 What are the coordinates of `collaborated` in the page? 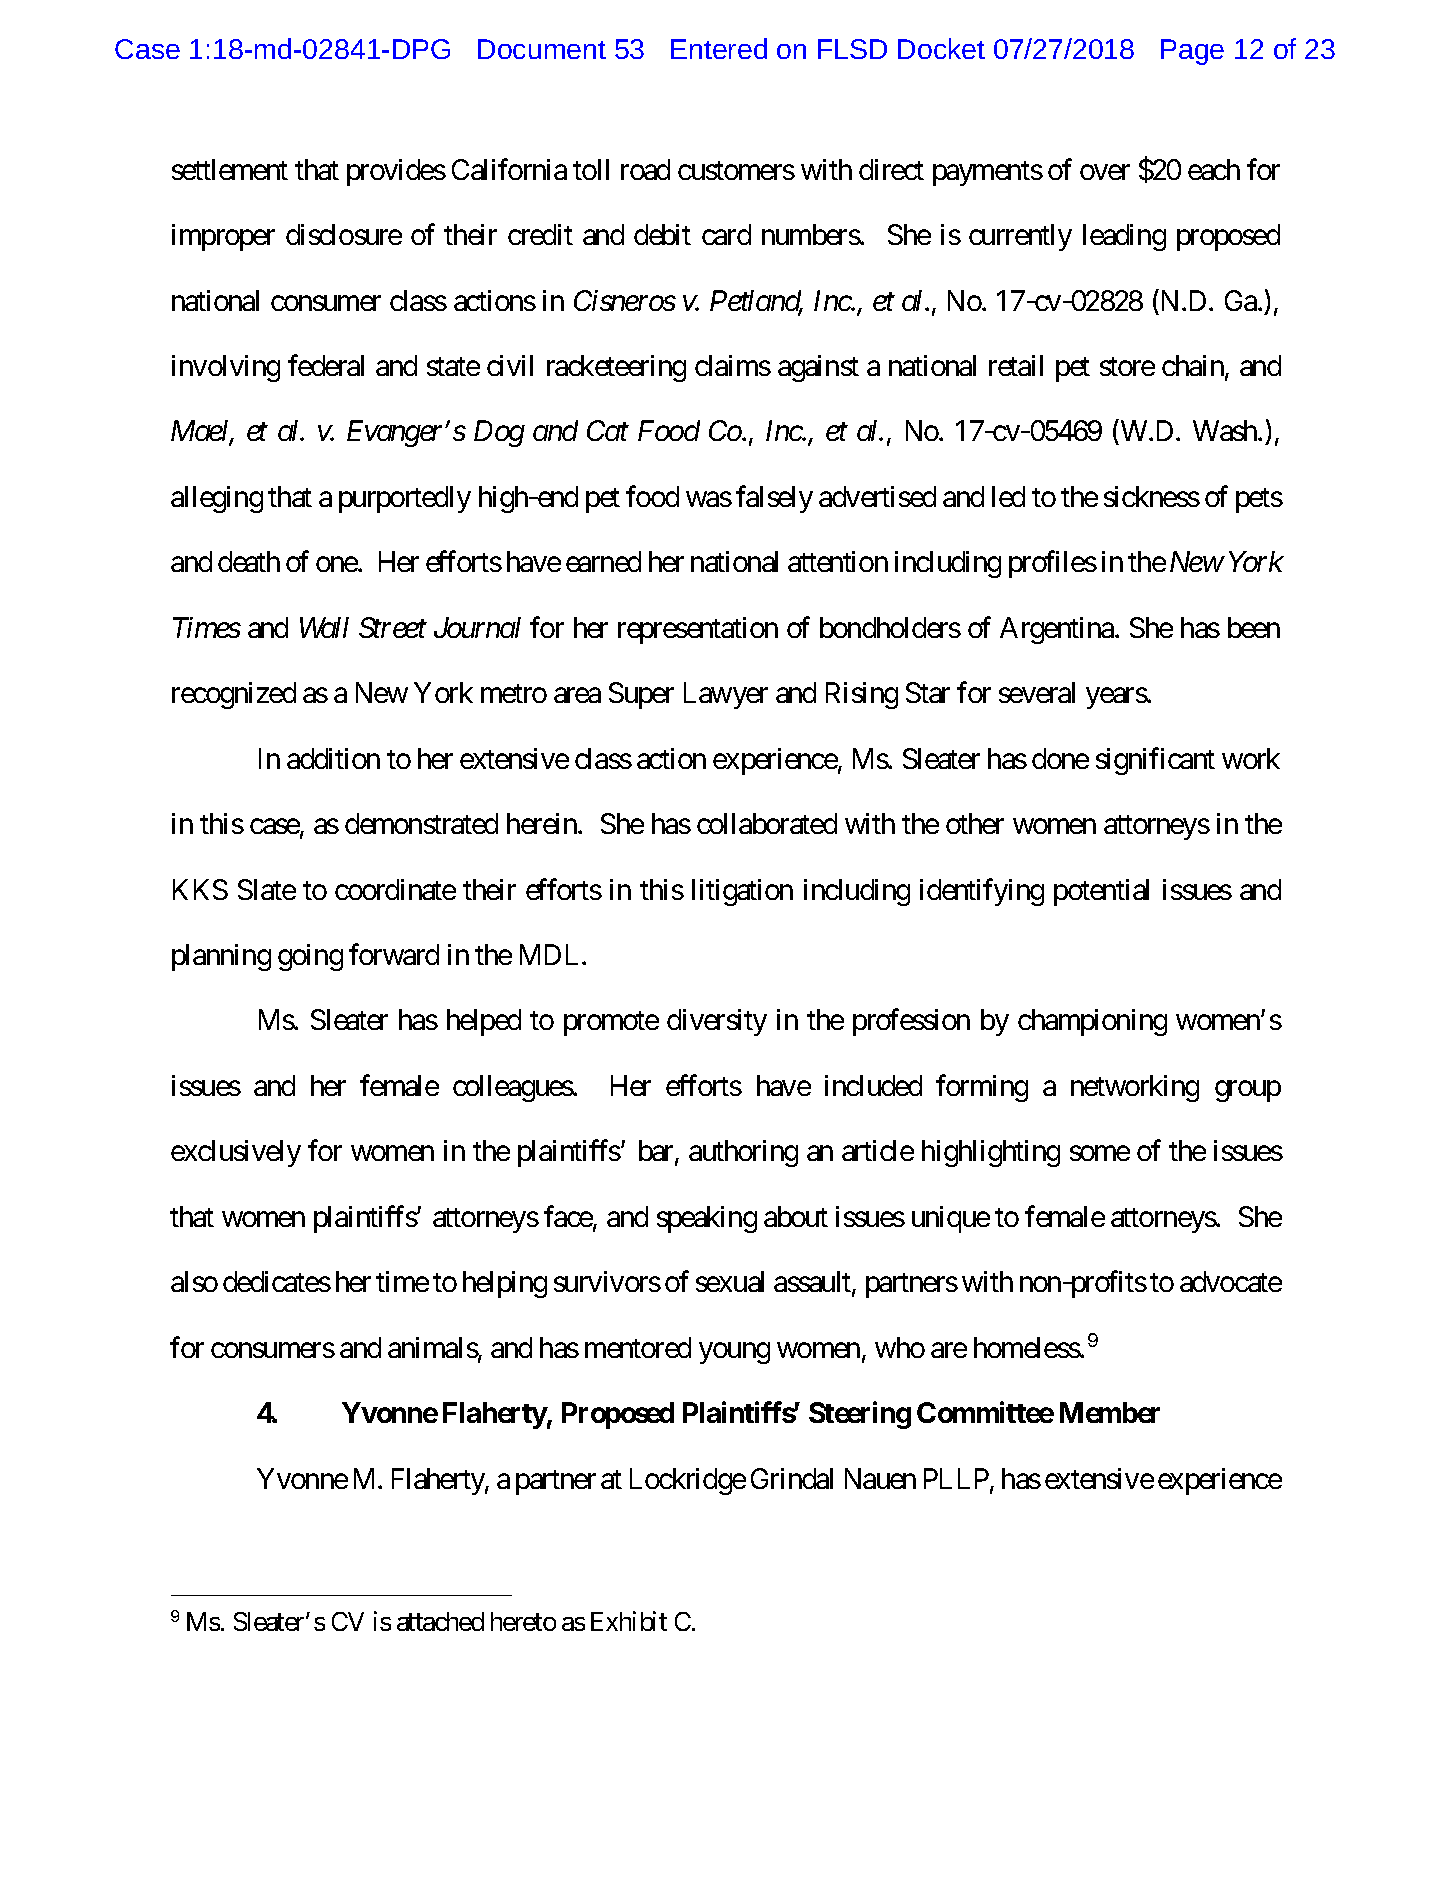 It's located at (767, 823).
